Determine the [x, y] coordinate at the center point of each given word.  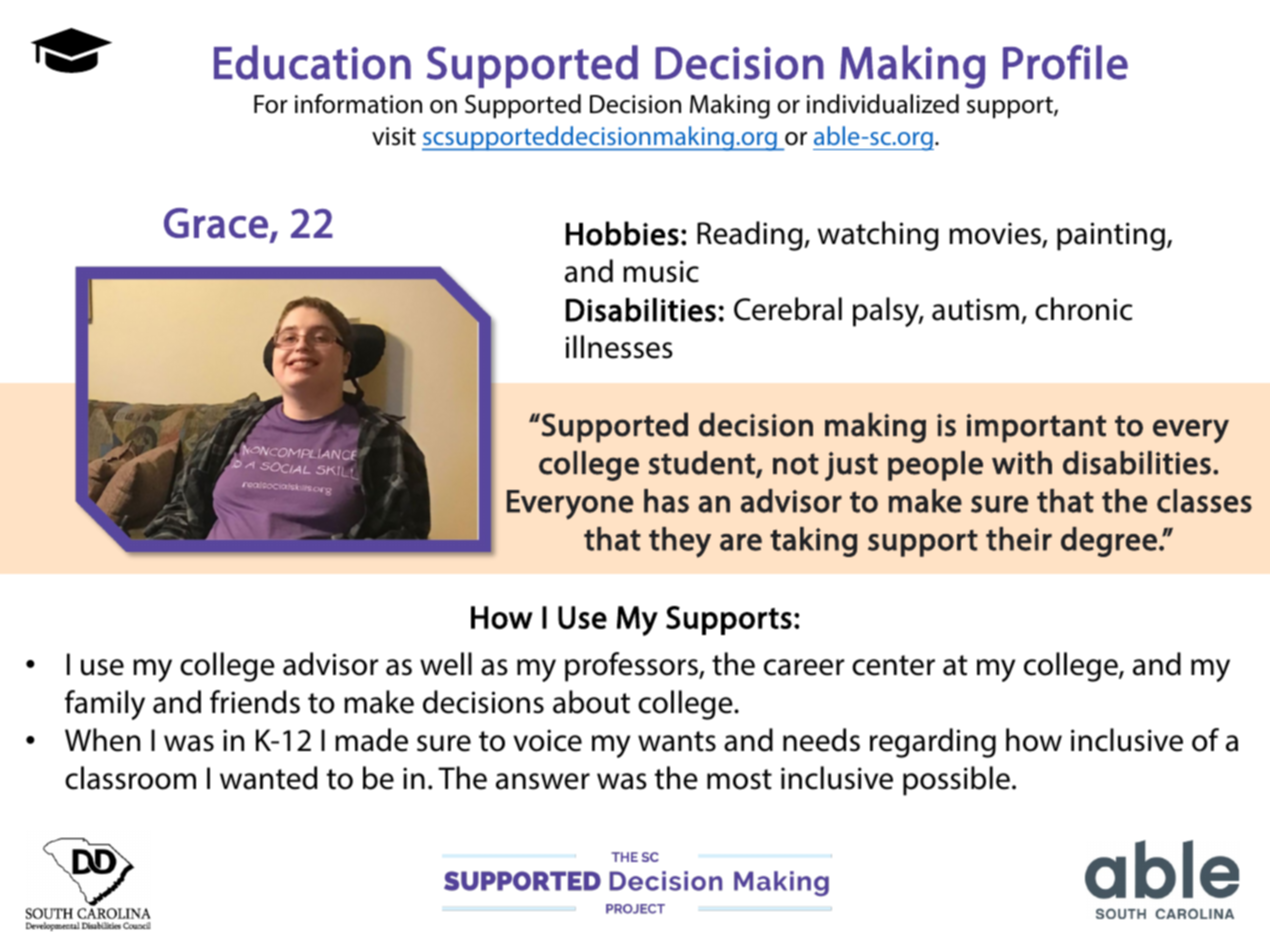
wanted [268, 778]
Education [312, 62]
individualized [883, 104]
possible [956, 781]
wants [677, 741]
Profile [1065, 62]
